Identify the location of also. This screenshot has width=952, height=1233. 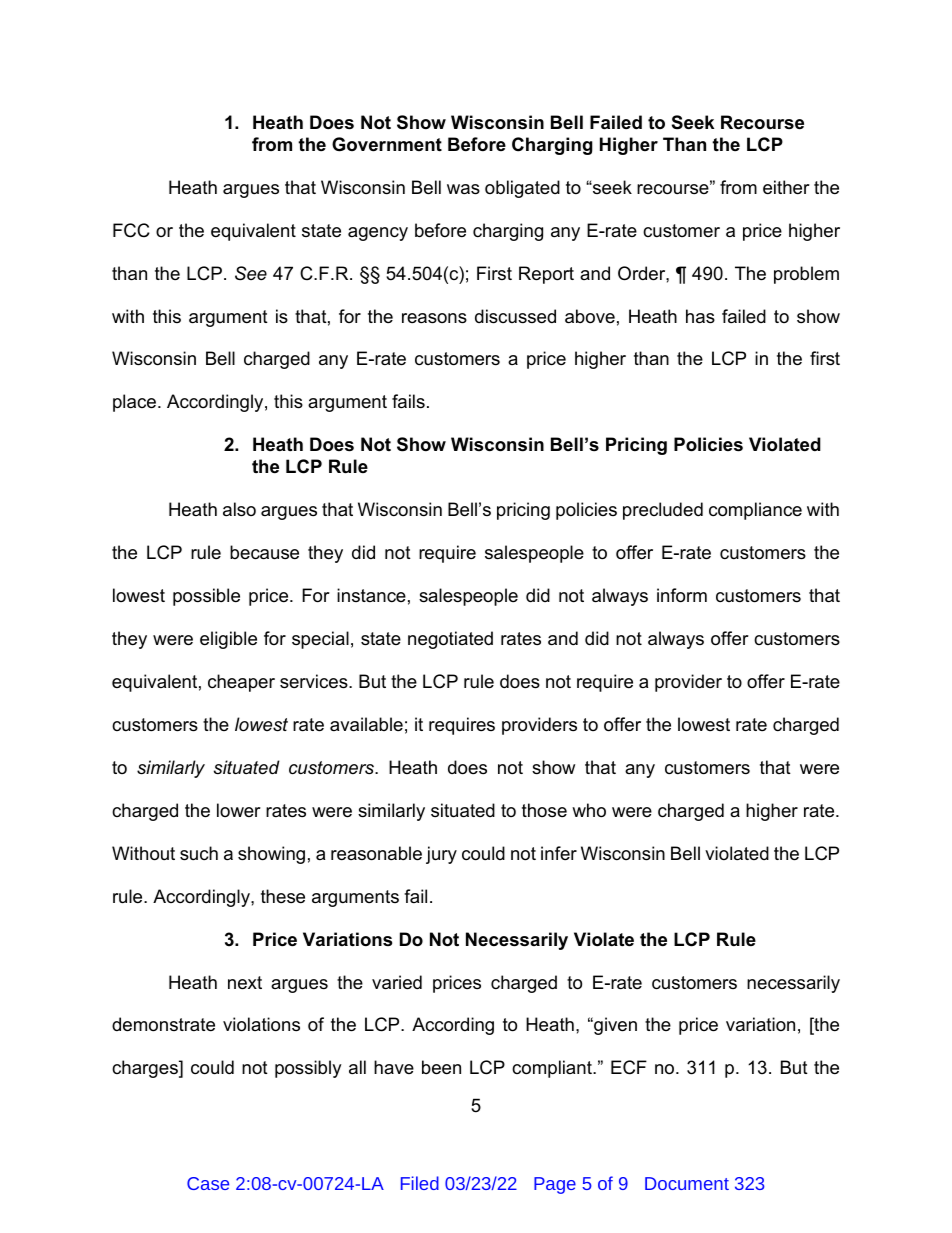
(239, 509).
